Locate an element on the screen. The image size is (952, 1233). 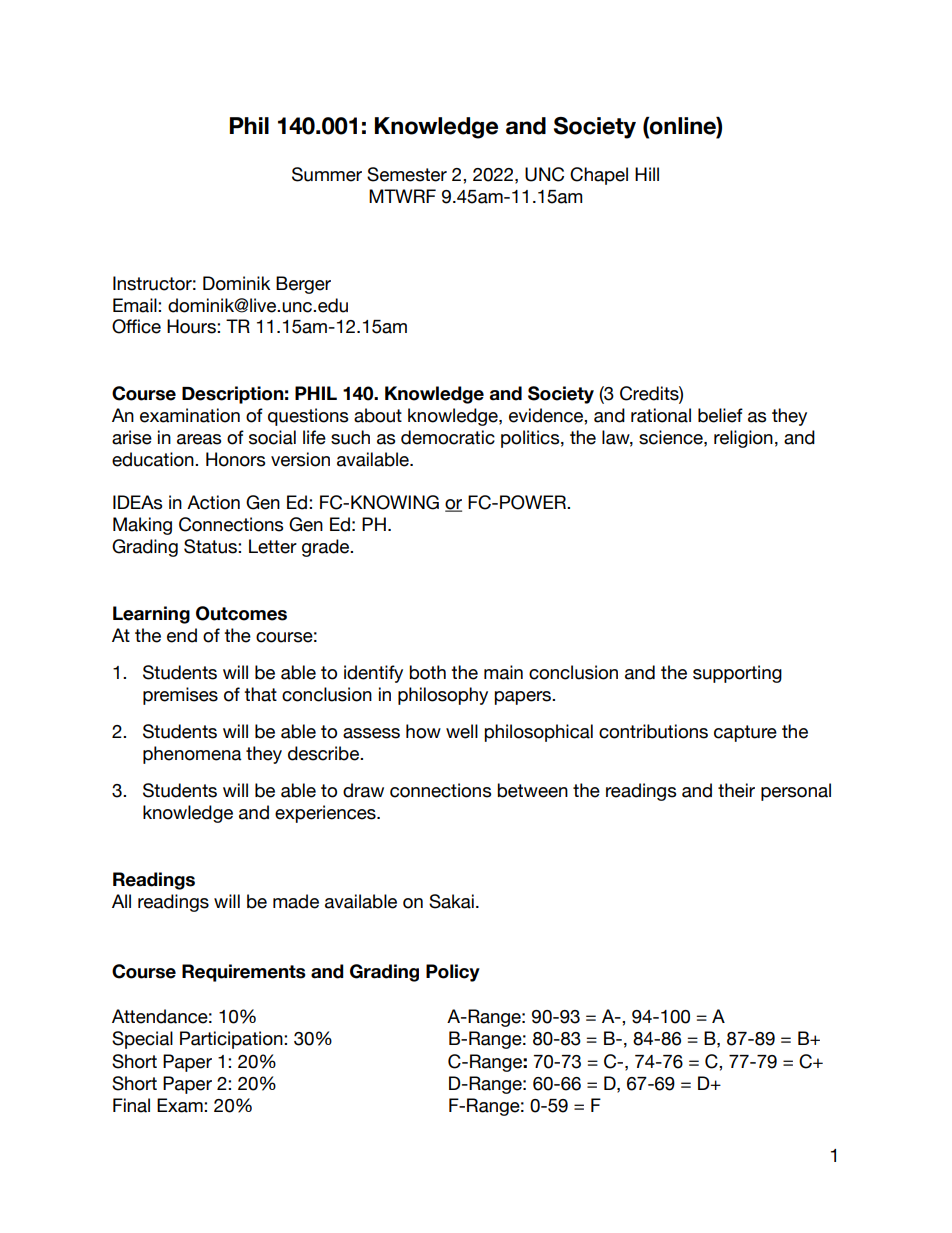
between is located at coordinates (532, 790).
